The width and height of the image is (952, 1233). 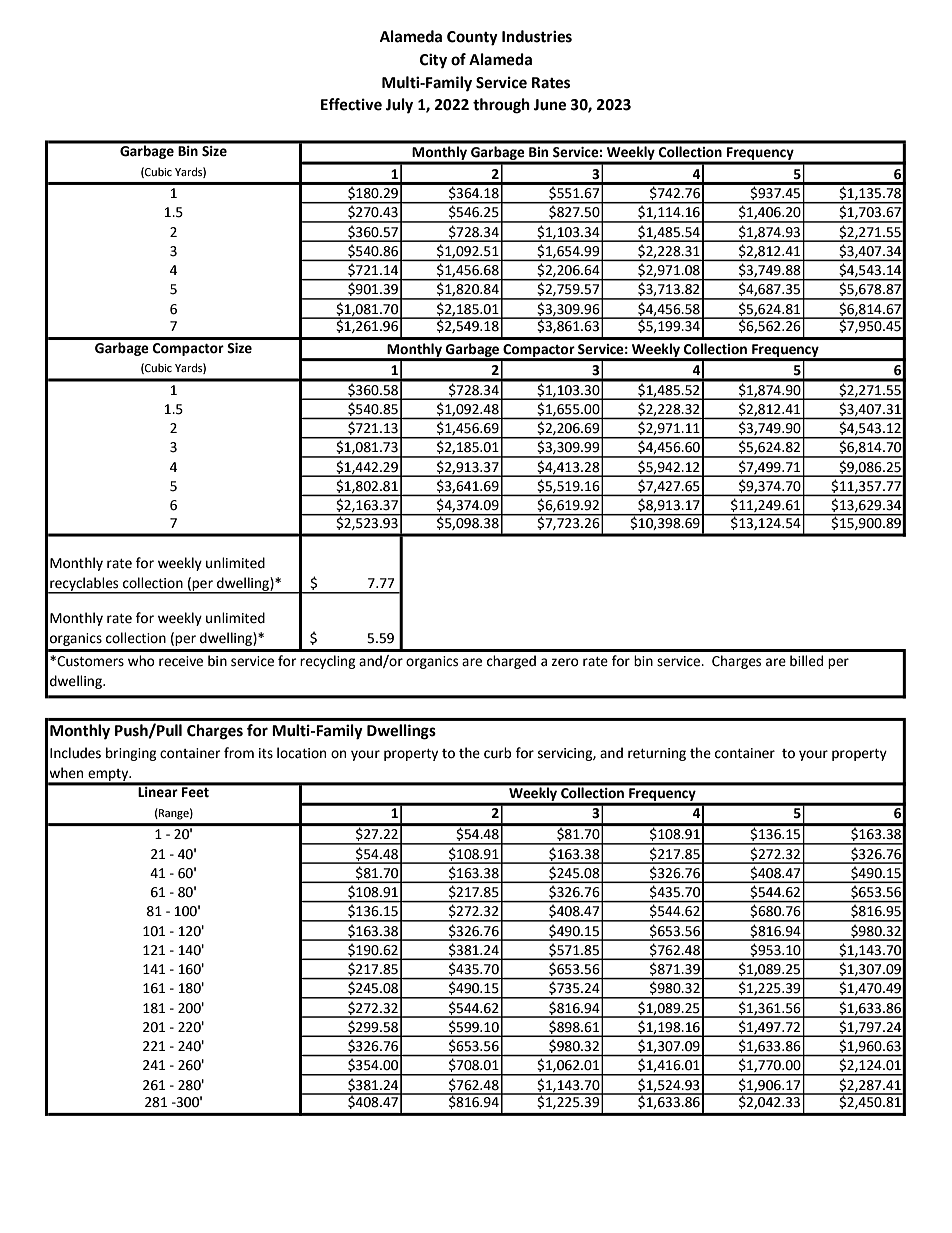 What do you see at coordinates (550, 105) in the image?
I see `June` at bounding box center [550, 105].
